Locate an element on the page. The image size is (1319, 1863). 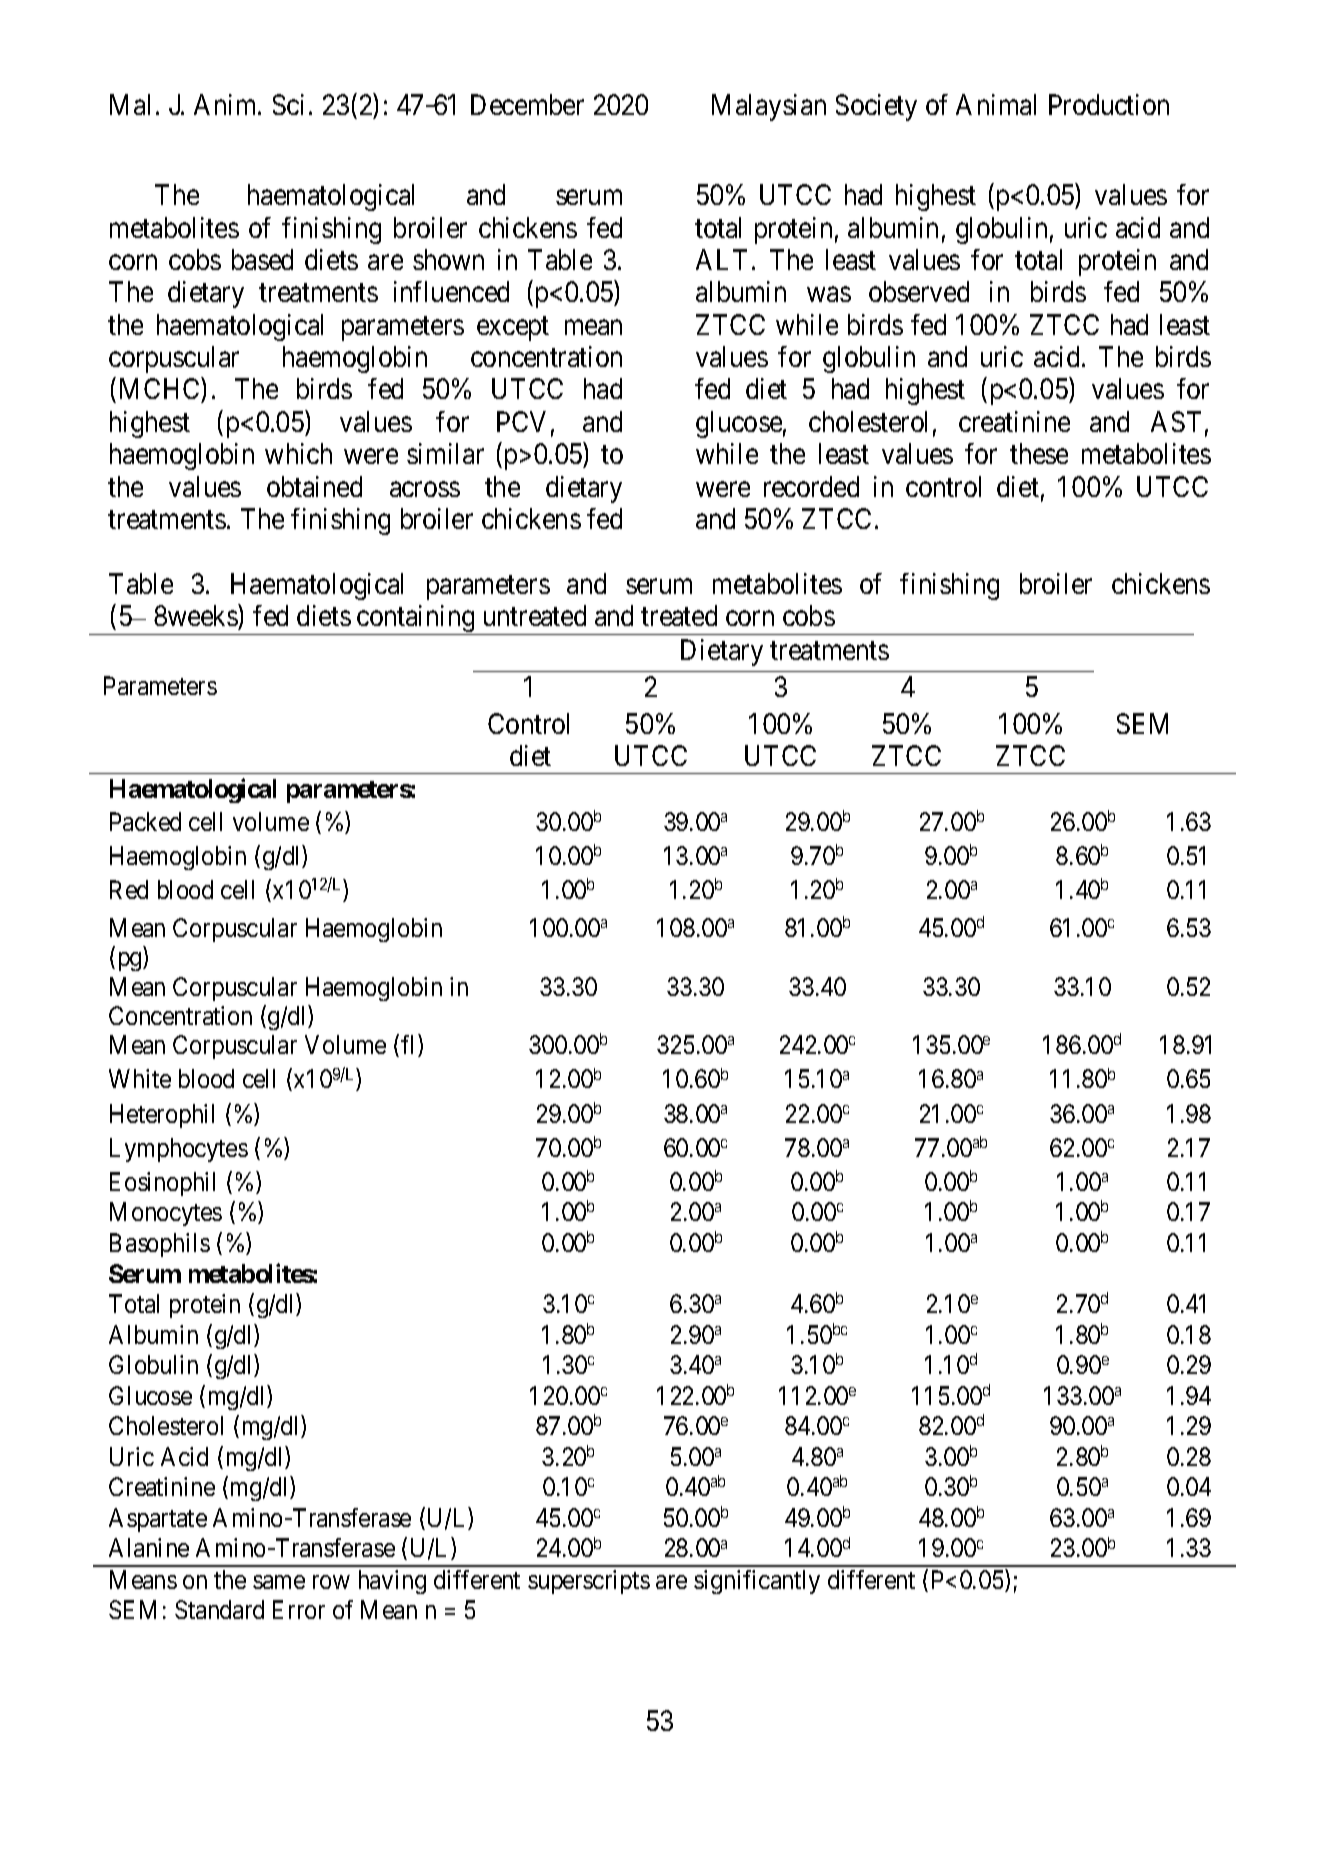
these is located at coordinates (1039, 453).
